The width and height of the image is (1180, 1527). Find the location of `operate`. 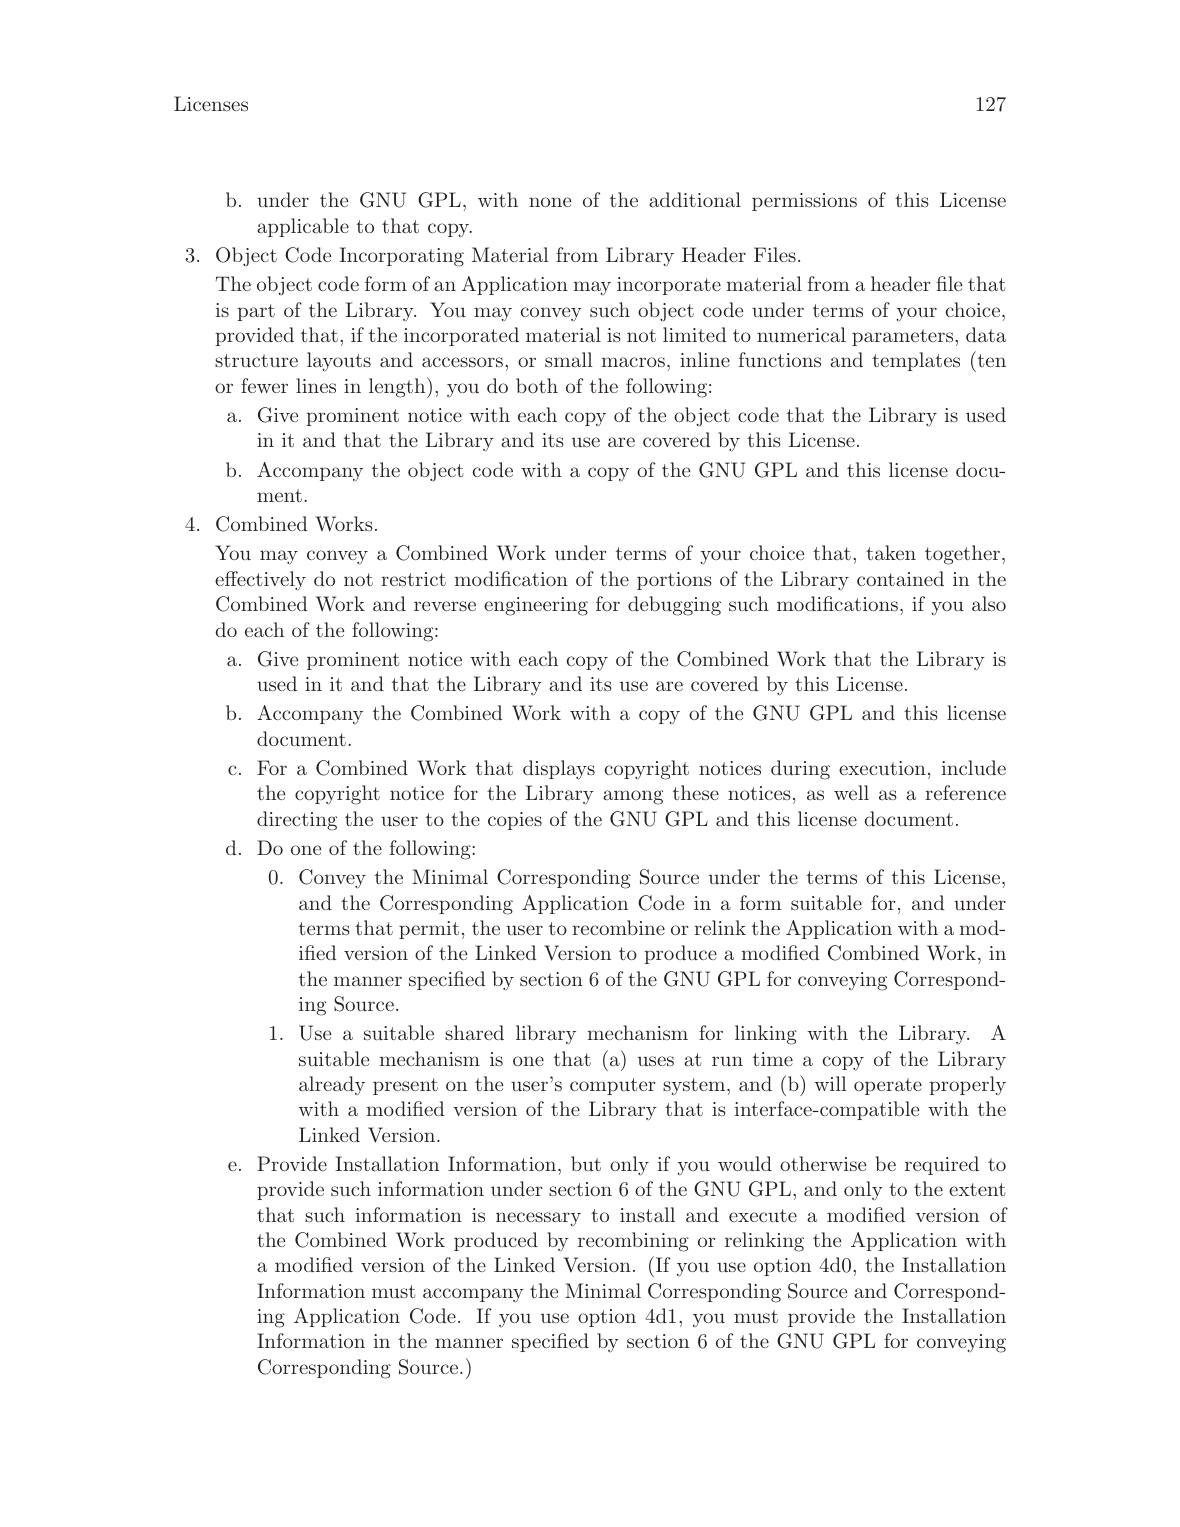

operate is located at coordinates (888, 1086).
